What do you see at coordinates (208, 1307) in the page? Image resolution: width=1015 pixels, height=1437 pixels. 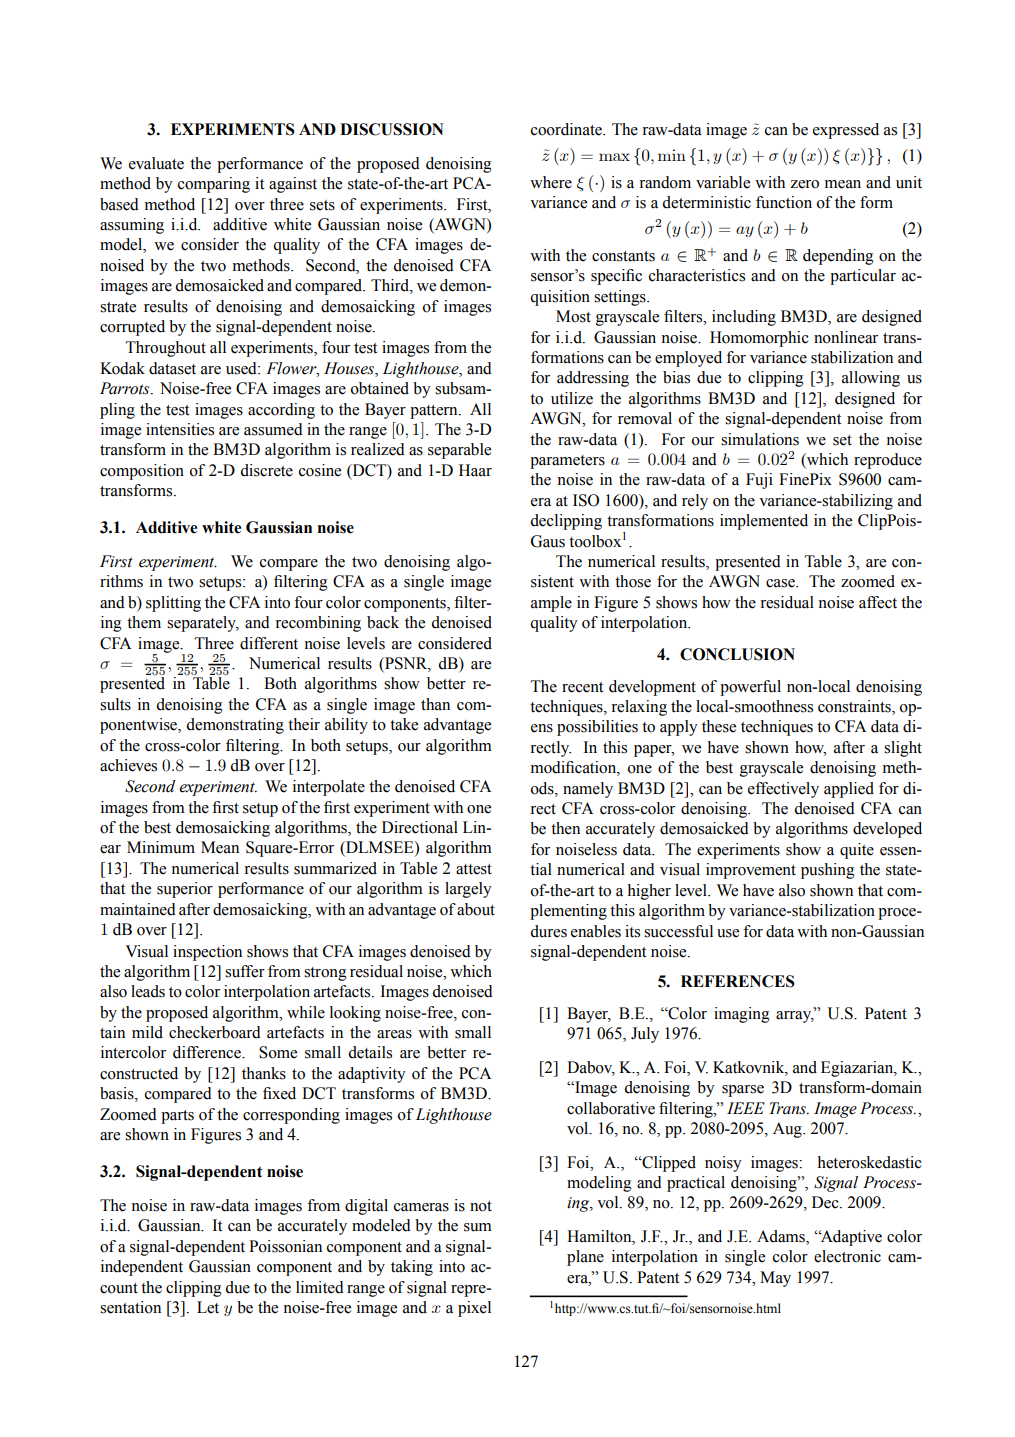 I see `Let` at bounding box center [208, 1307].
